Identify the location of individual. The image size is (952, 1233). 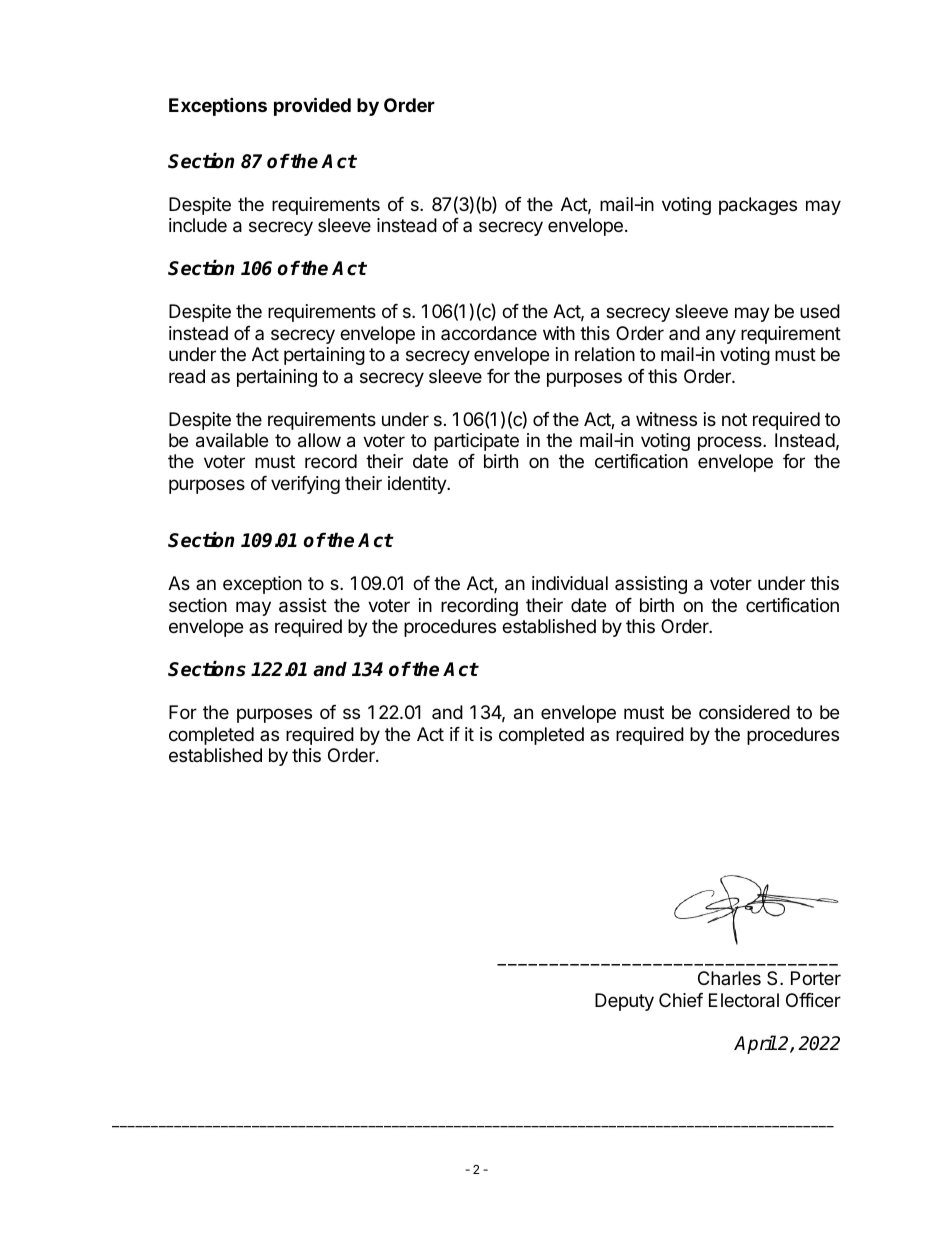
(570, 583).
